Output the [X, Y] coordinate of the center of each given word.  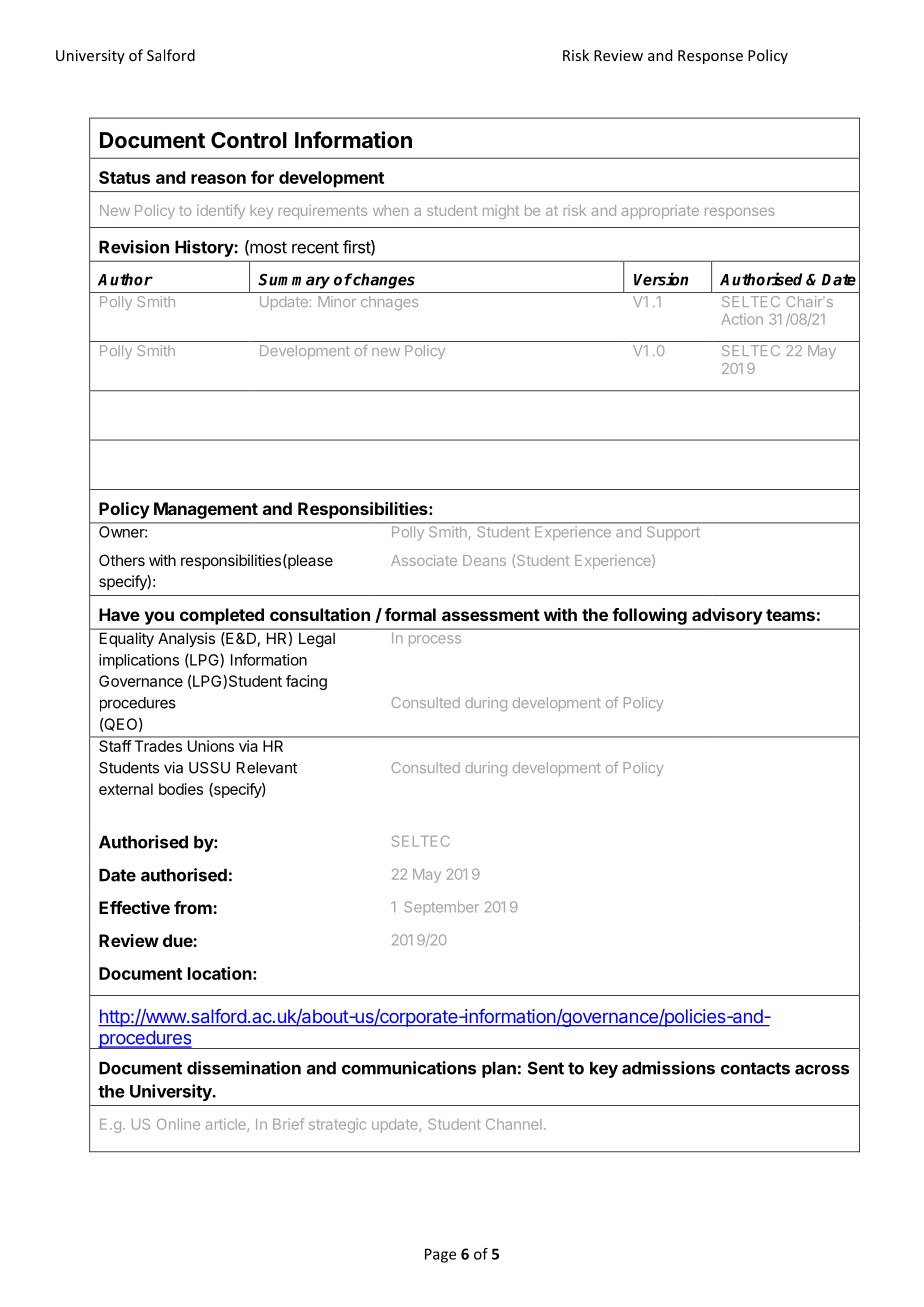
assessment [491, 615]
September [441, 908]
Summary [294, 281]
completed [222, 616]
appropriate [660, 212]
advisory [727, 616]
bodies [181, 789]
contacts [755, 1068]
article [227, 1125]
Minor [337, 301]
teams [790, 615]
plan [499, 1069]
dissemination [244, 1068]
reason [218, 179]
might [501, 212]
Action [742, 319]
